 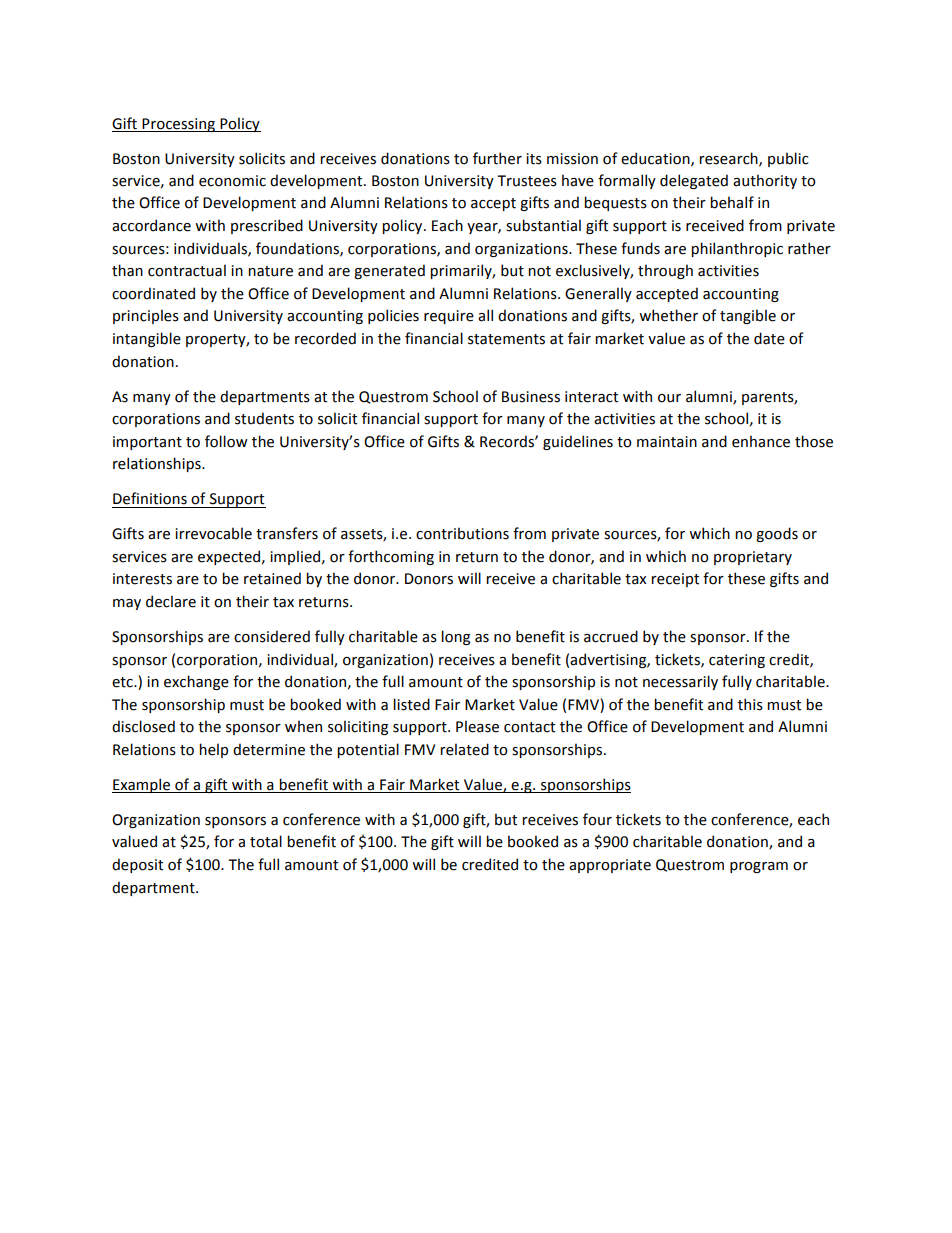 What do you see at coordinates (266, 841) in the screenshot?
I see `total` at bounding box center [266, 841].
